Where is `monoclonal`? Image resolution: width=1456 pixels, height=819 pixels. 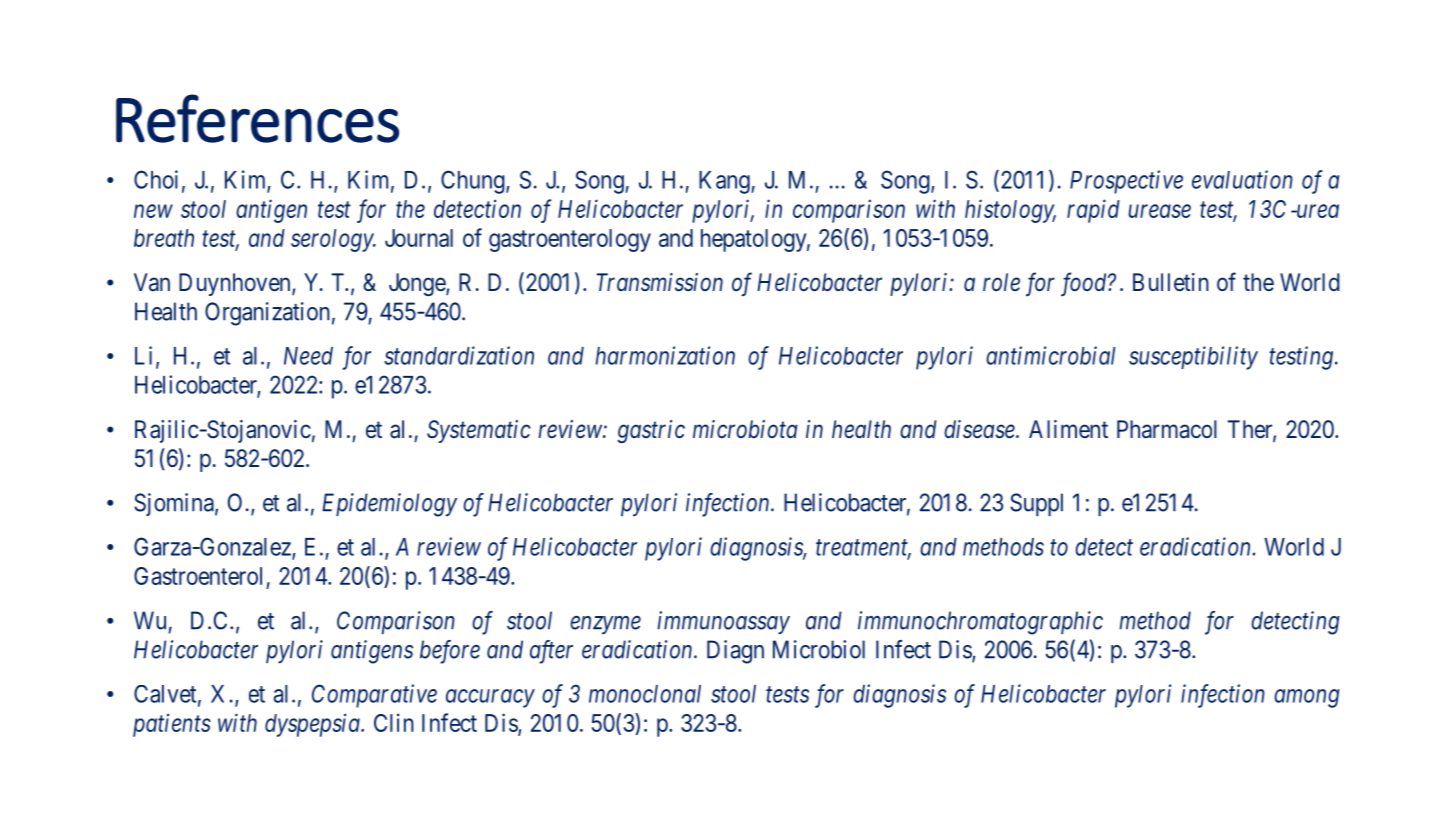 monoclonal is located at coordinates (645, 694).
